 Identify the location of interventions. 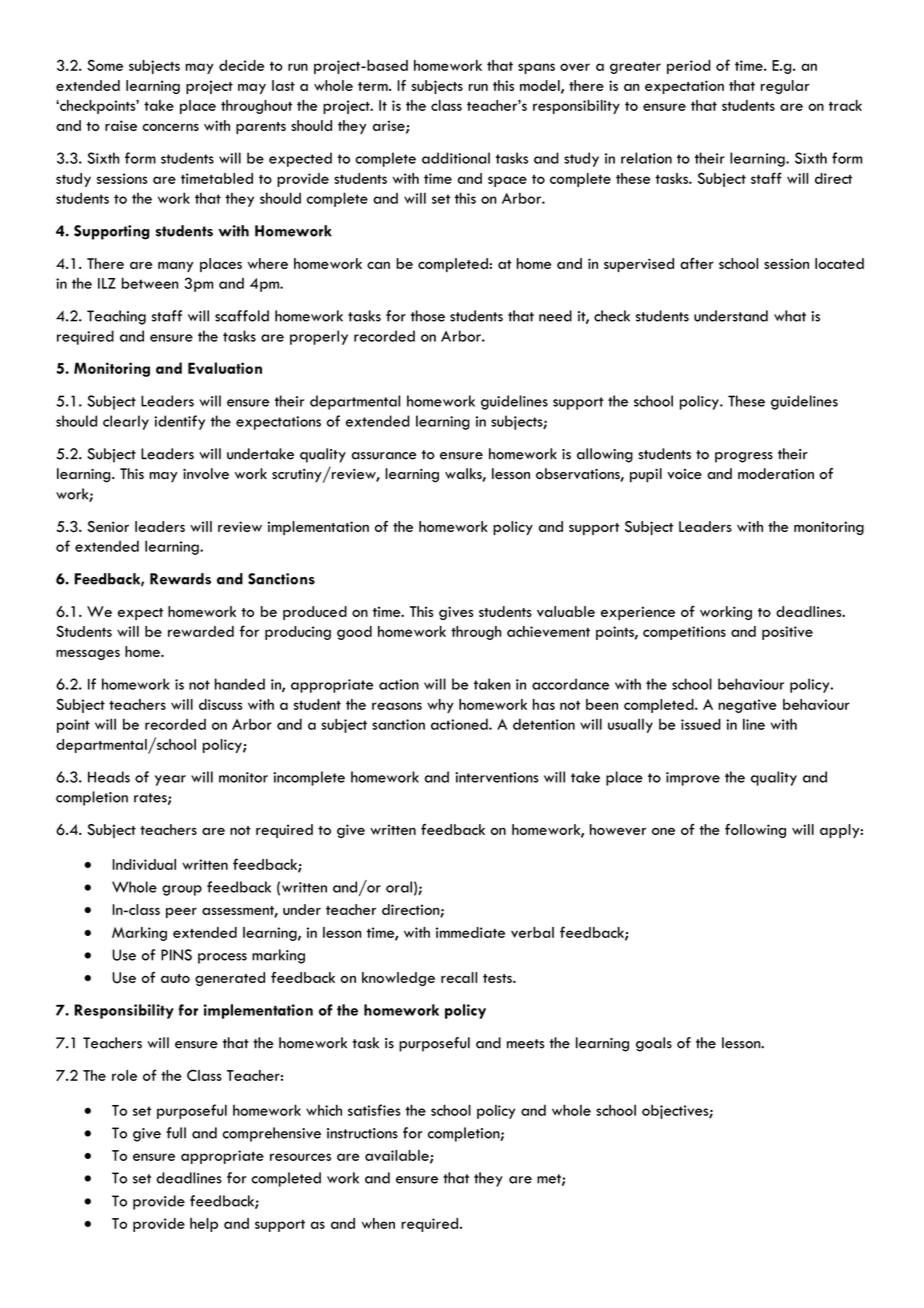
(497, 777).
